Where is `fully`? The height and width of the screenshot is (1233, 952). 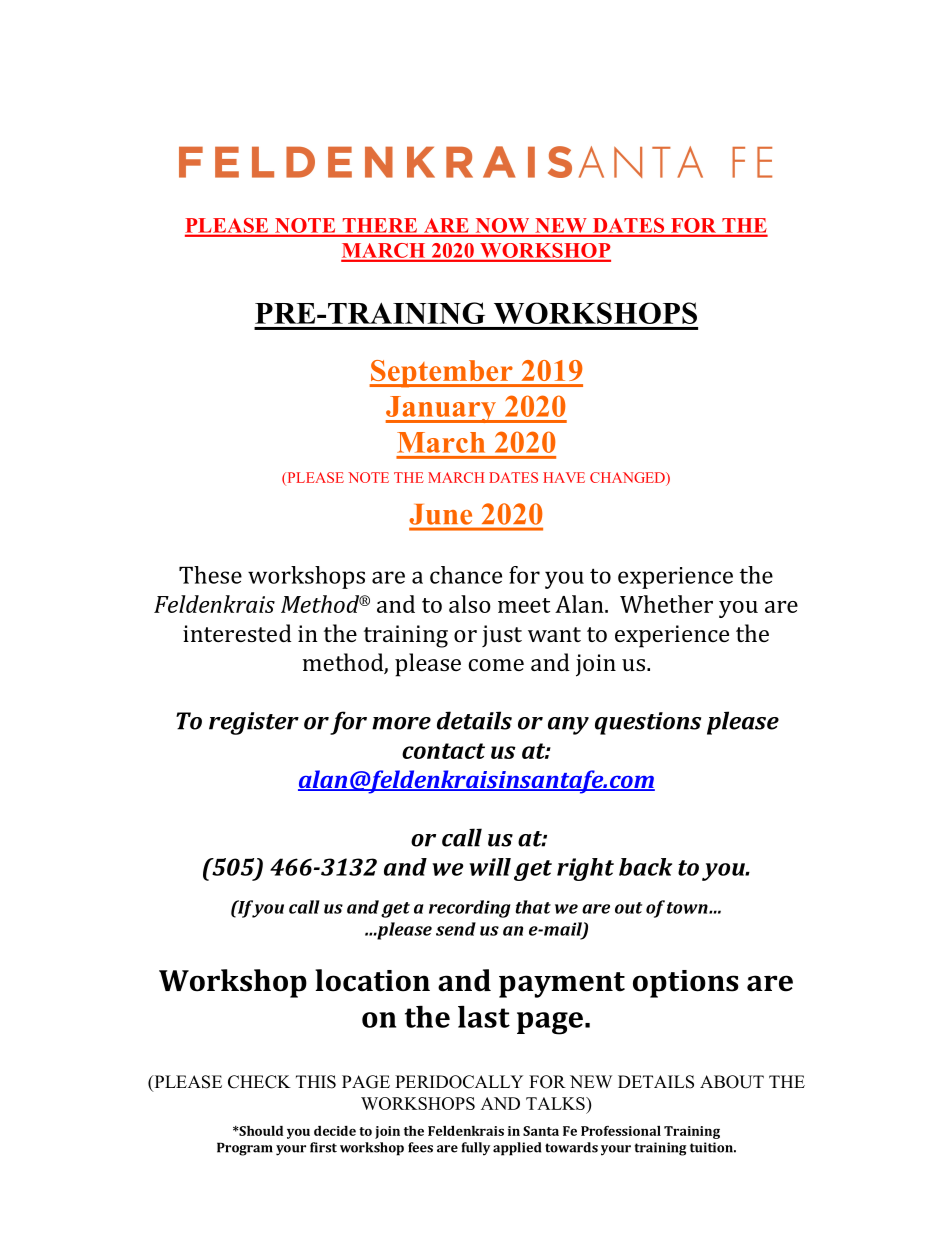 fully is located at coordinates (476, 1149).
